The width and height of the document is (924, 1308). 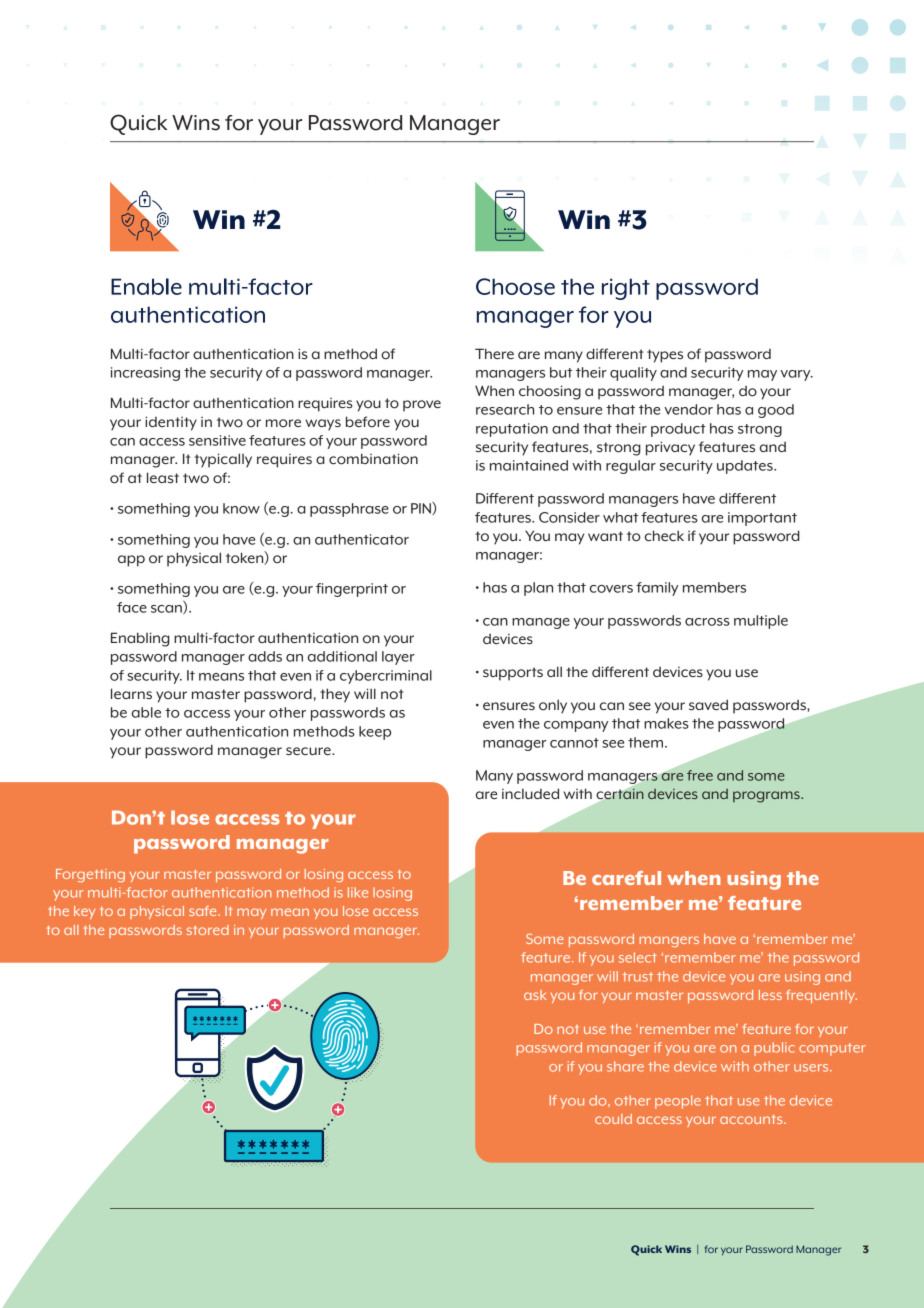 What do you see at coordinates (131, 561) in the document?
I see `app` at bounding box center [131, 561].
